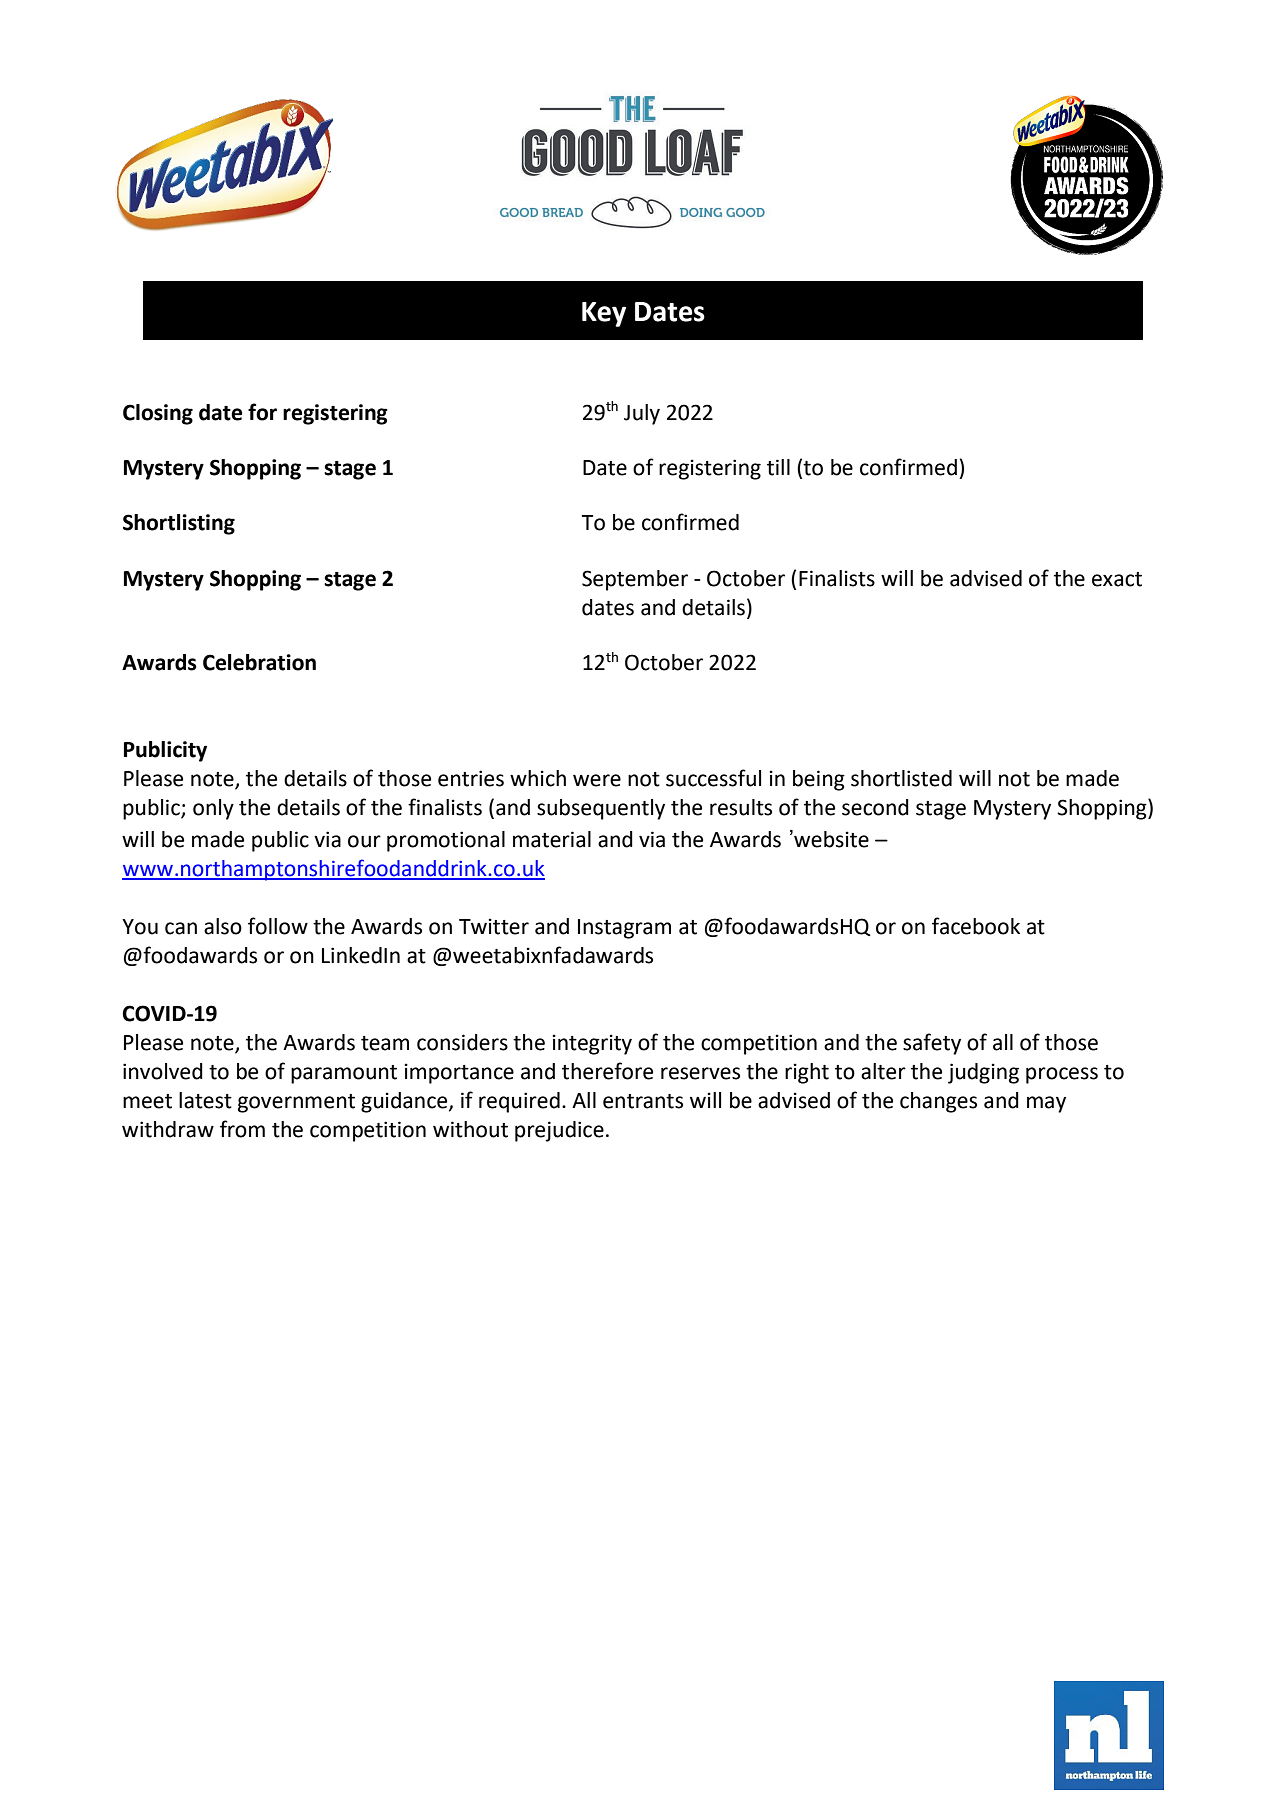  Describe the element at coordinates (635, 580) in the image. I see `September` at that location.
